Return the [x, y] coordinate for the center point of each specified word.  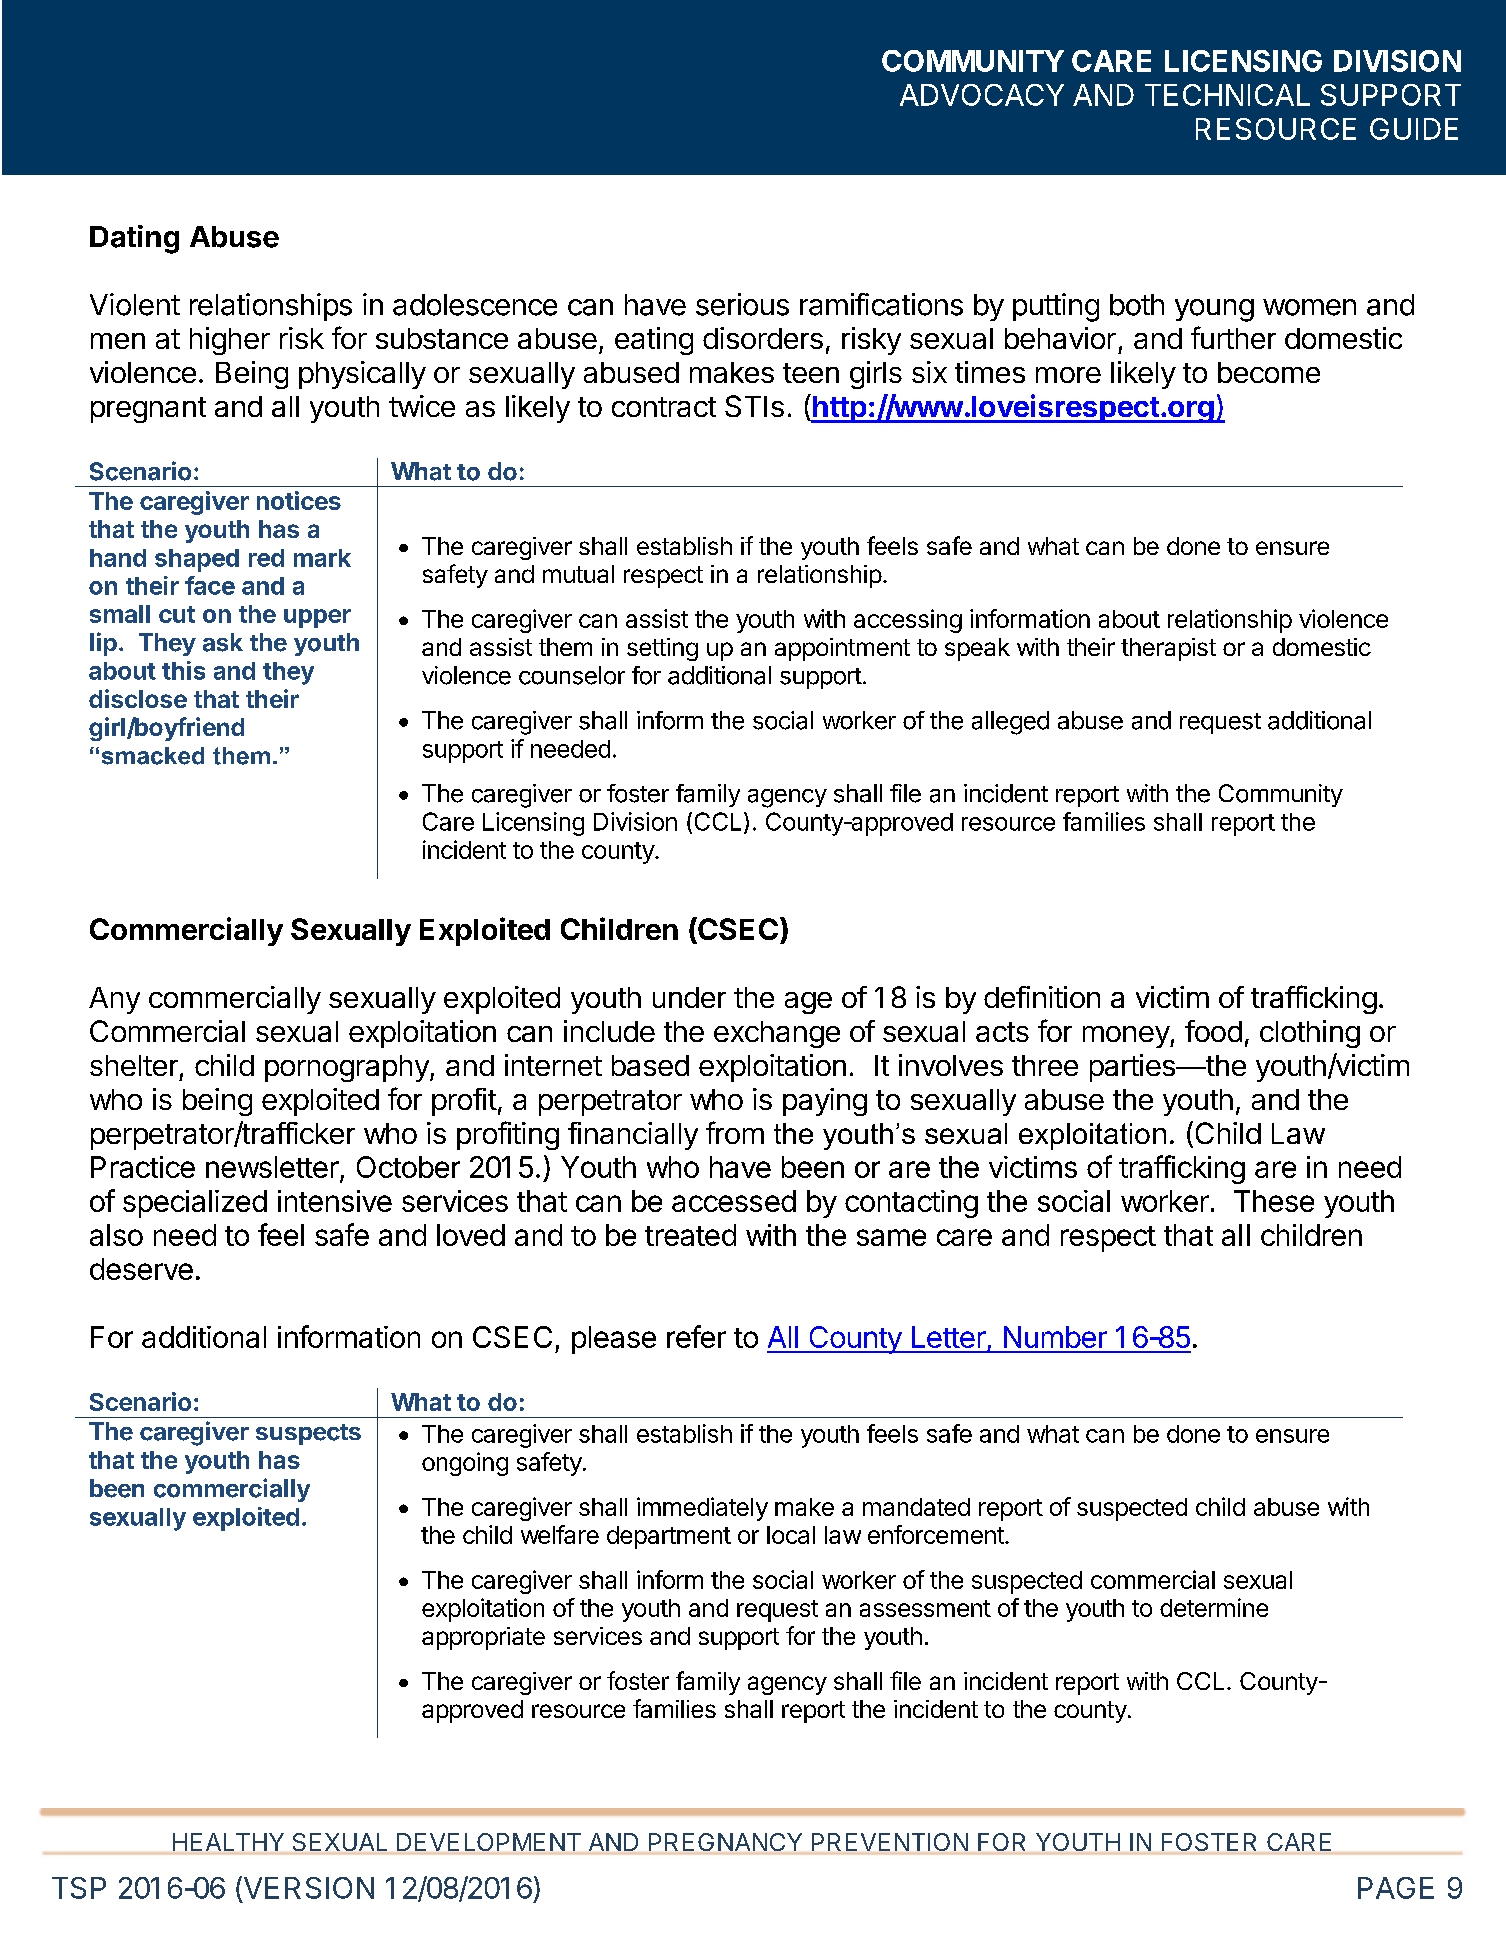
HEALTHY [228, 1842]
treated [690, 1235]
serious [742, 304]
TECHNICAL [1227, 95]
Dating [134, 239]
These [1274, 1201]
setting [662, 649]
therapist [1168, 649]
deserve [141, 1269]
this [183, 670]
